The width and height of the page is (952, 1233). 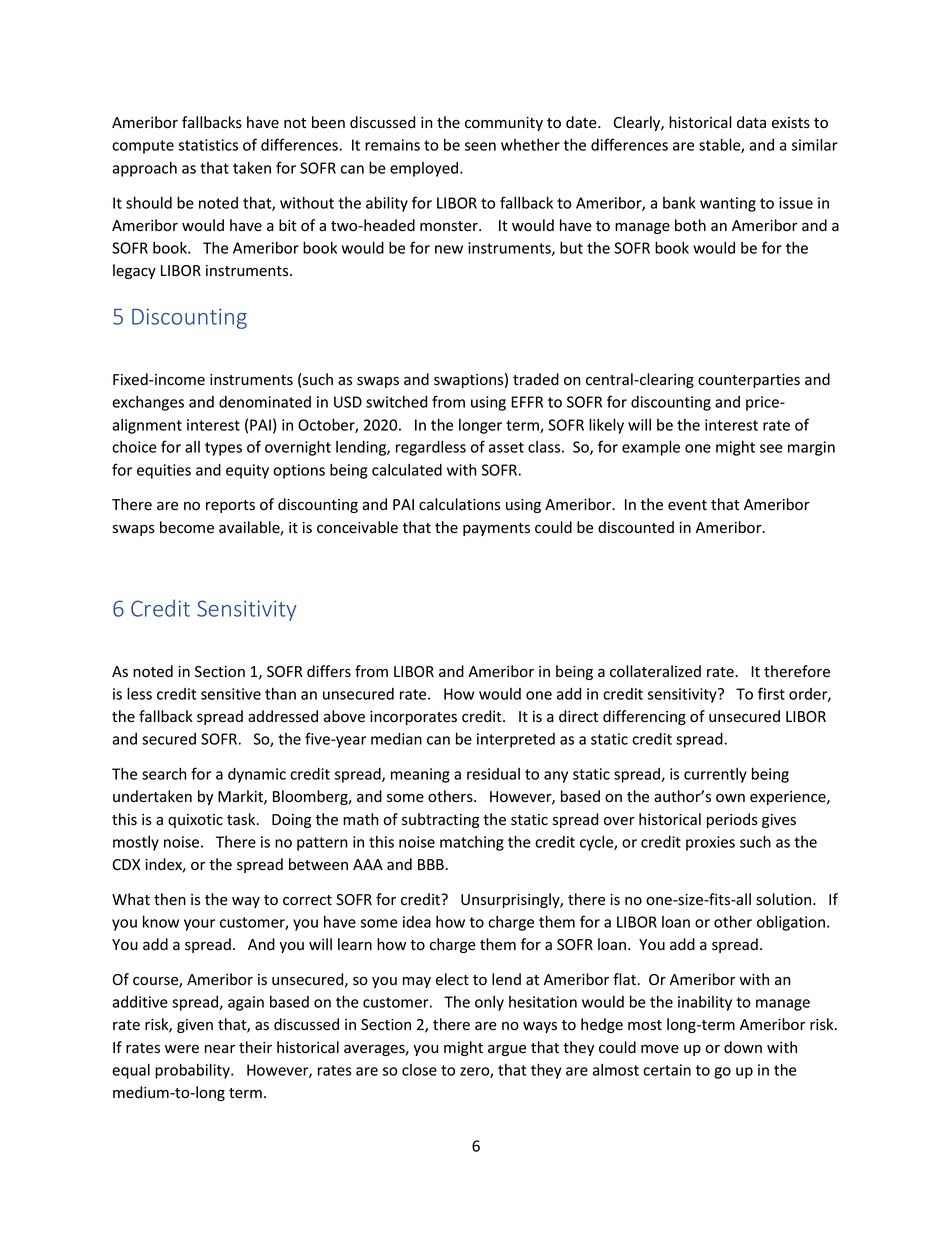 What do you see at coordinates (496, 529) in the page?
I see `payments` at bounding box center [496, 529].
